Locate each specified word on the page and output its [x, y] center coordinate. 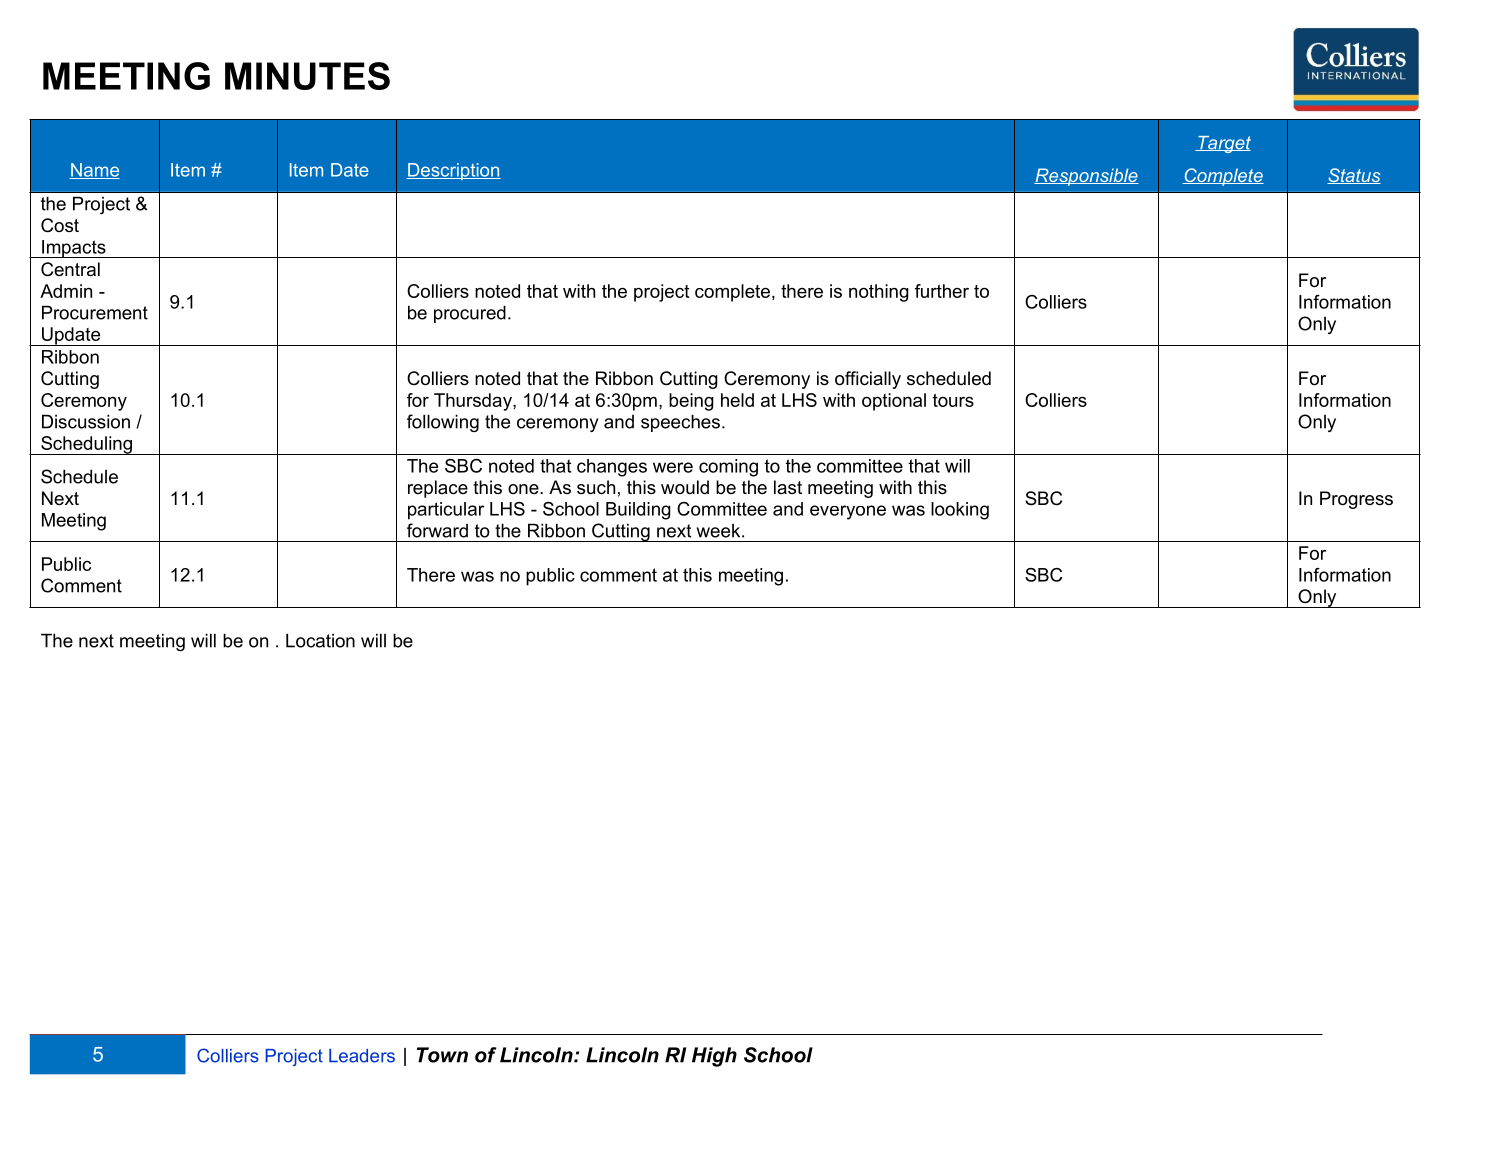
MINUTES [307, 76]
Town [442, 1055]
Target [1223, 144]
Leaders [362, 1056]
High [714, 1057]
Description [453, 171]
